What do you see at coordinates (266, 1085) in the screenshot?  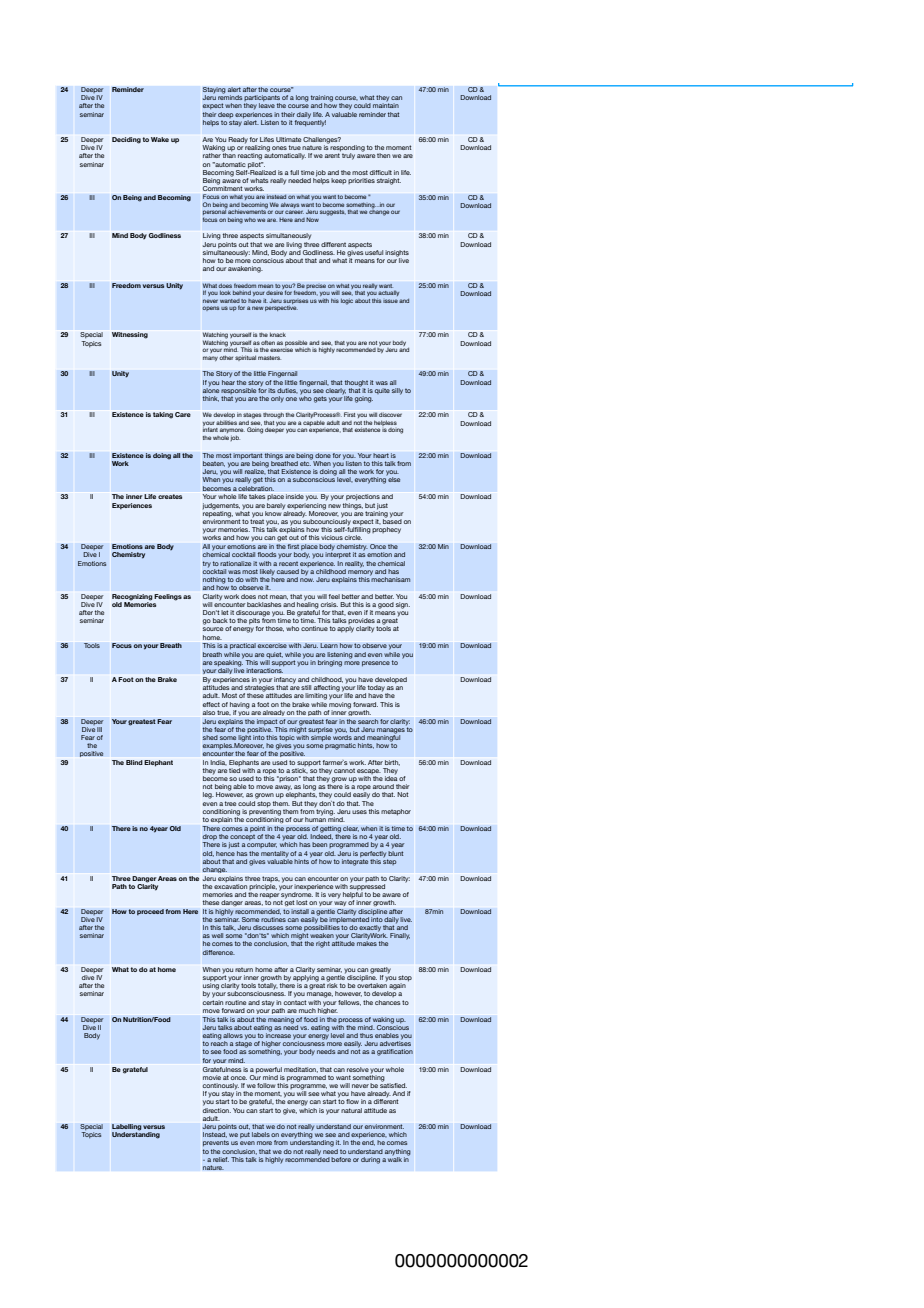 I see `follow` at bounding box center [266, 1085].
